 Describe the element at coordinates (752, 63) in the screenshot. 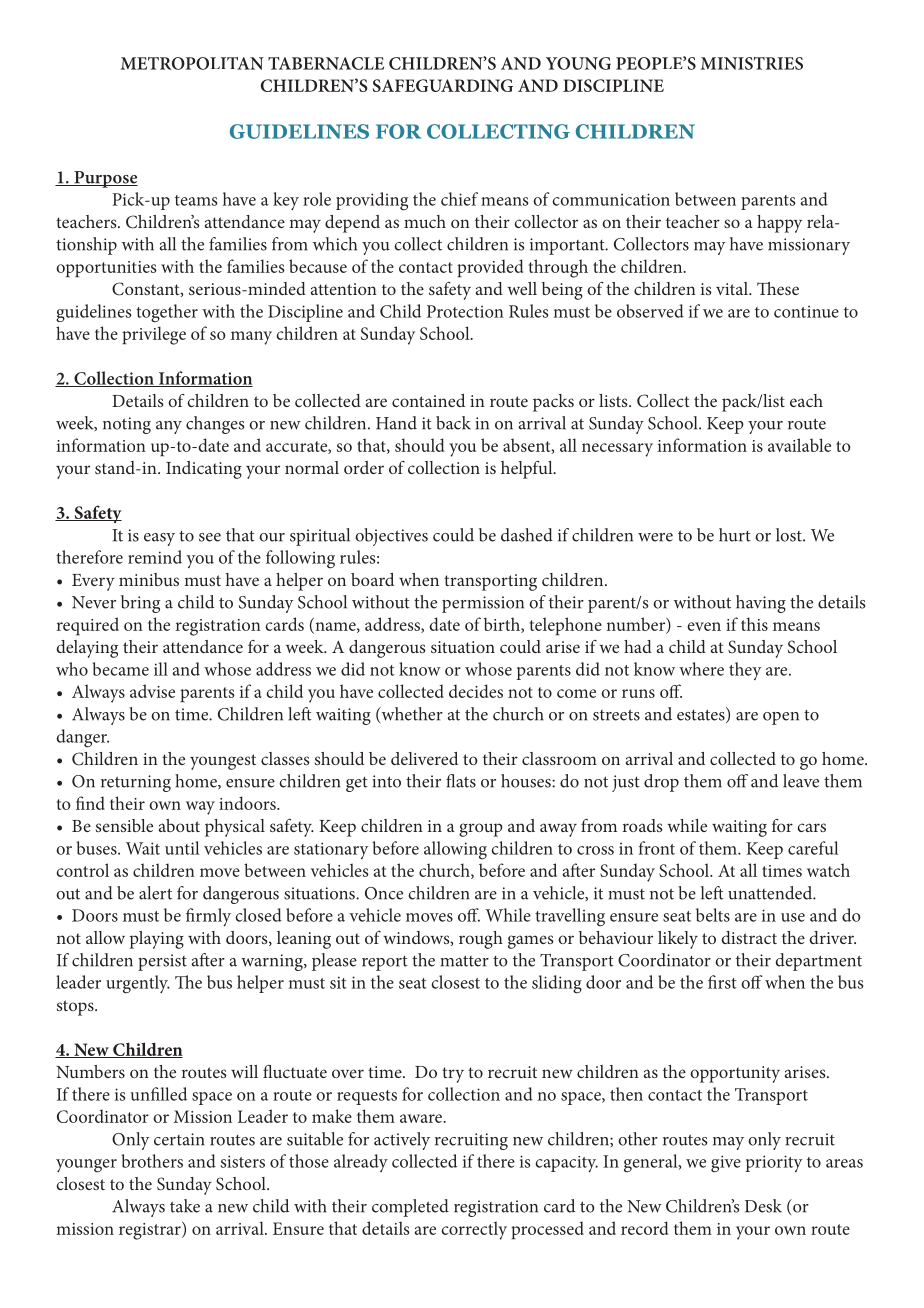

I see `MINISTRIES` at that location.
